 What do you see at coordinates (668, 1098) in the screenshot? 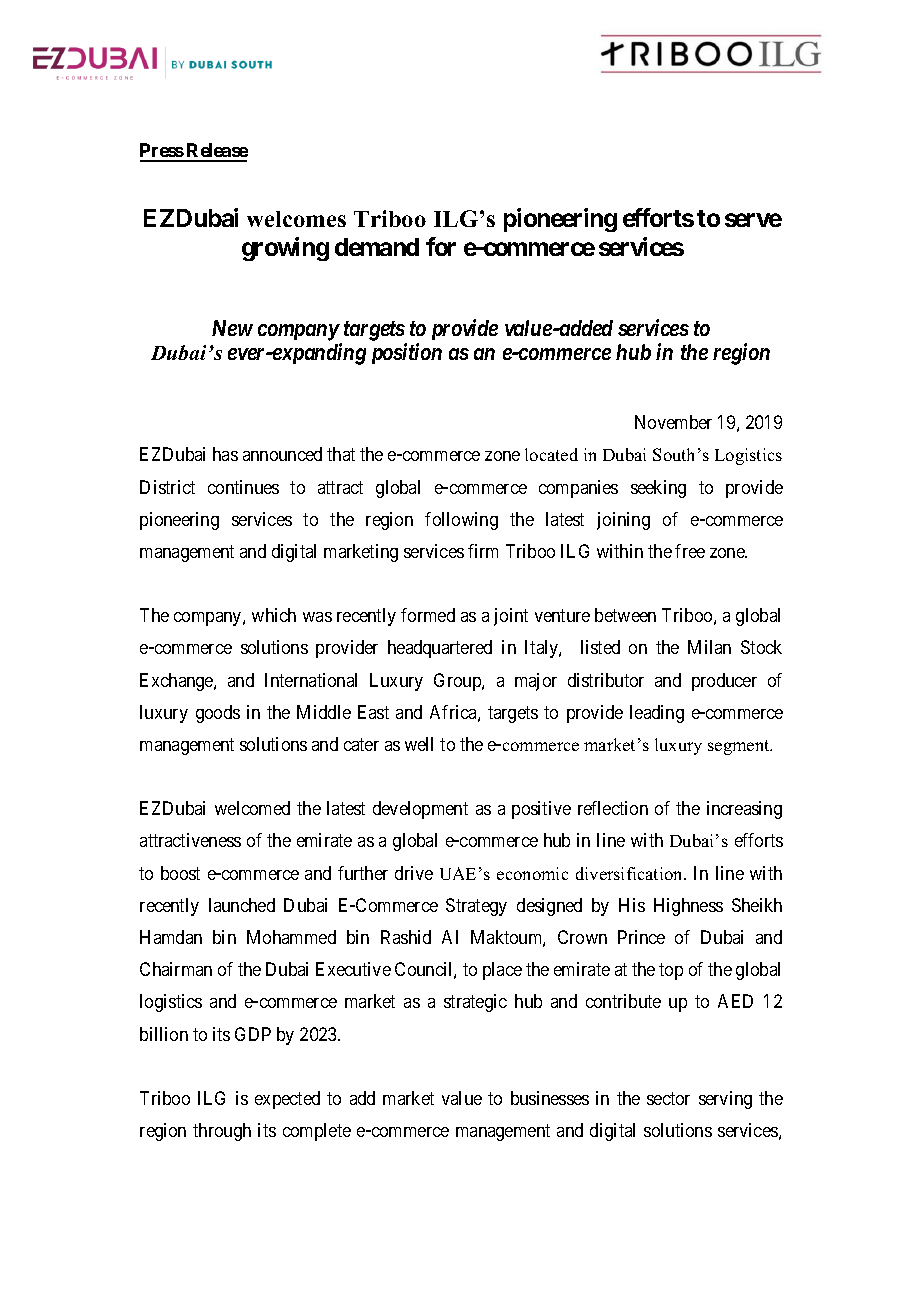
I see `sector` at bounding box center [668, 1098].
